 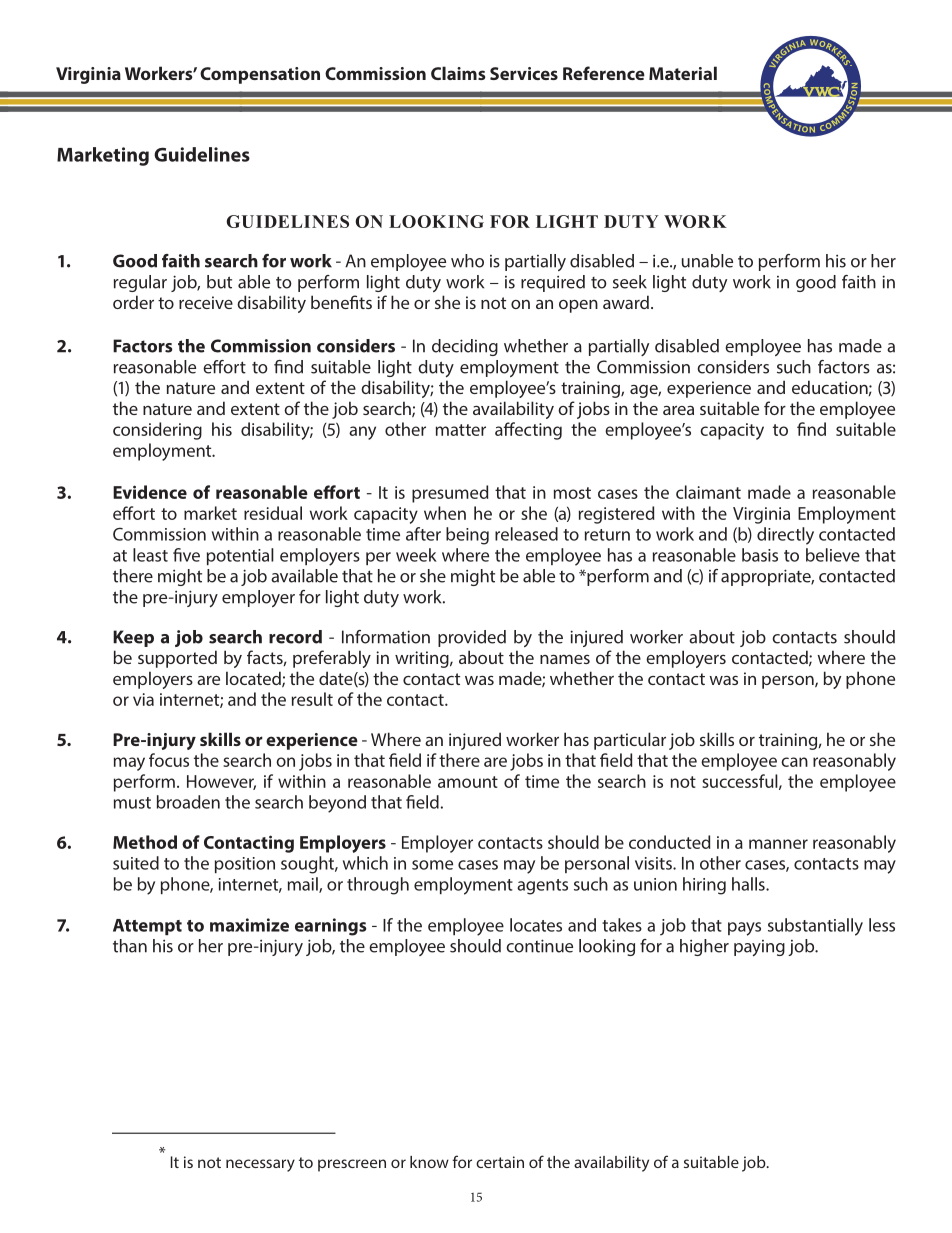 I want to click on via, so click(x=143, y=699).
